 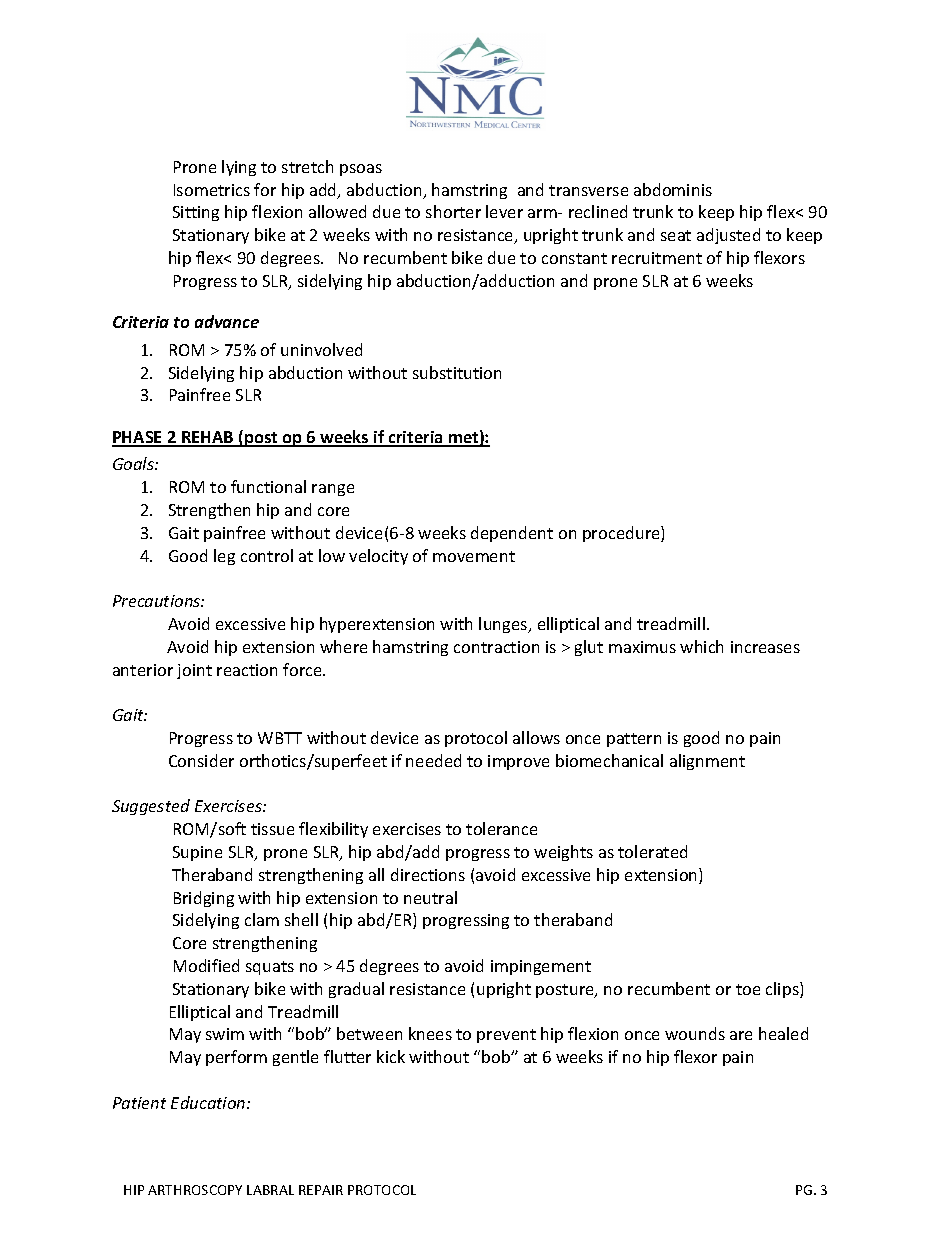 I want to click on contraction, so click(x=496, y=647).
